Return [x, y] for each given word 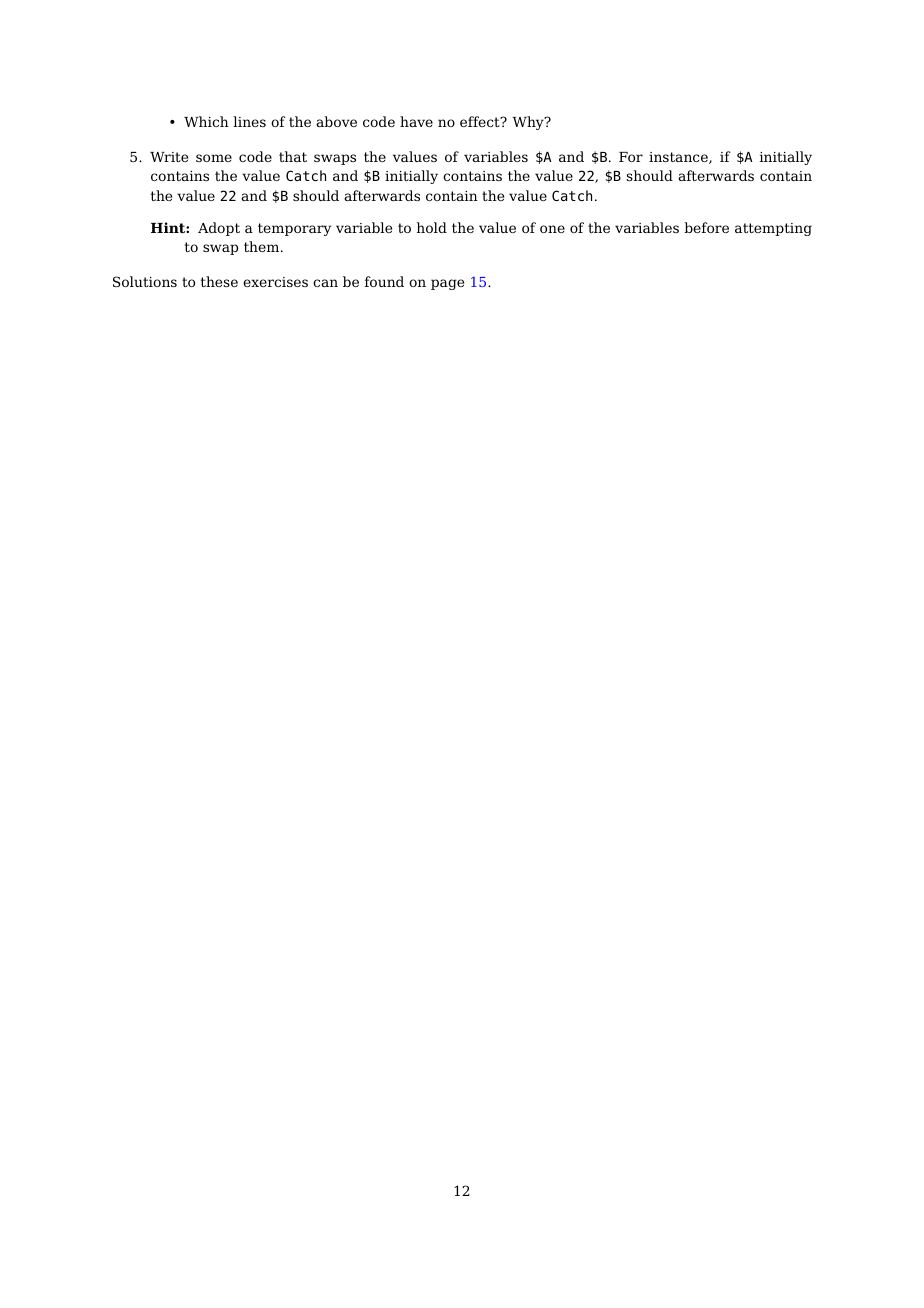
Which [206, 121]
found [384, 281]
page [447, 284]
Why [529, 123]
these [219, 281]
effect [481, 121]
